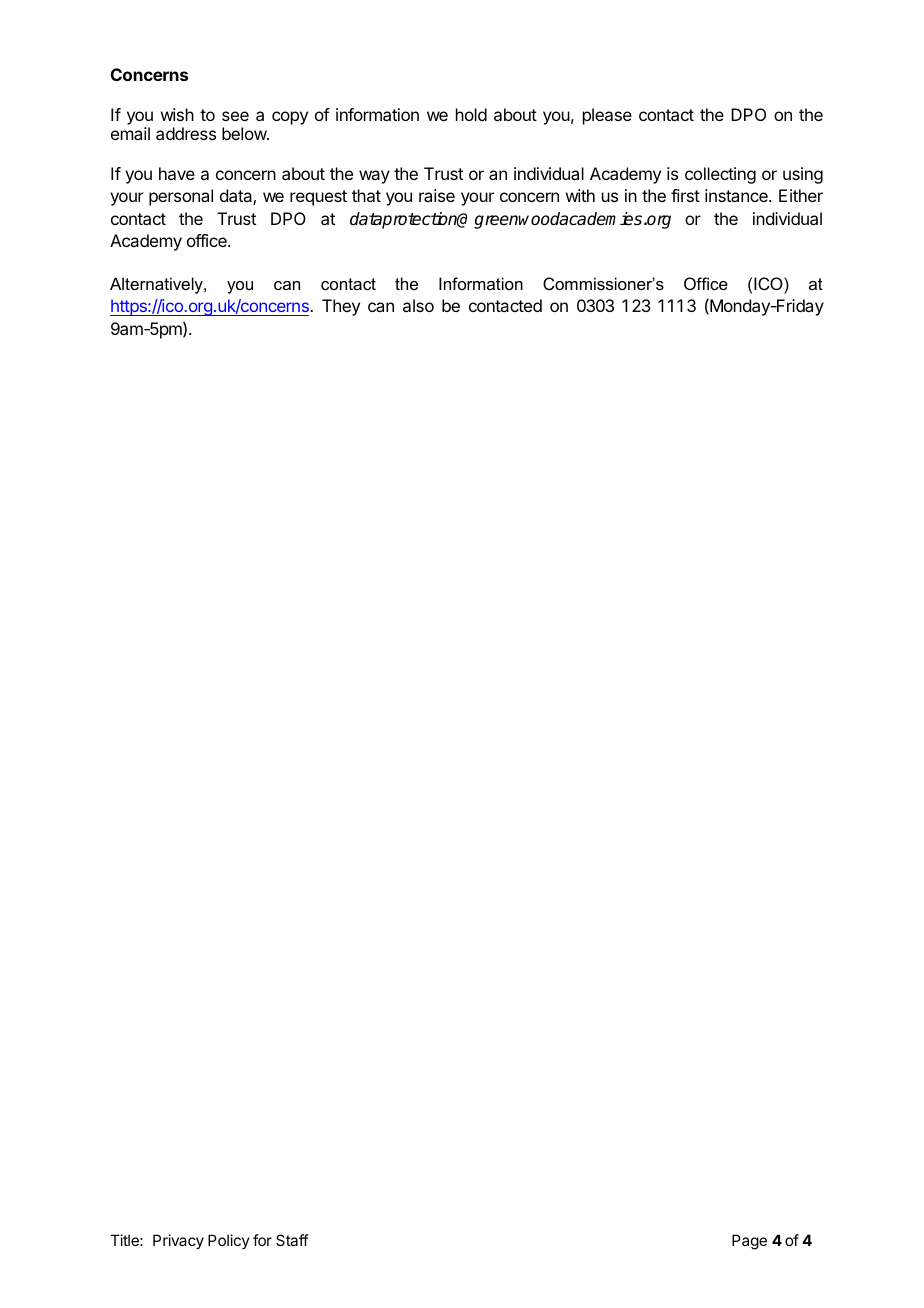  I want to click on collecting, so click(720, 175).
